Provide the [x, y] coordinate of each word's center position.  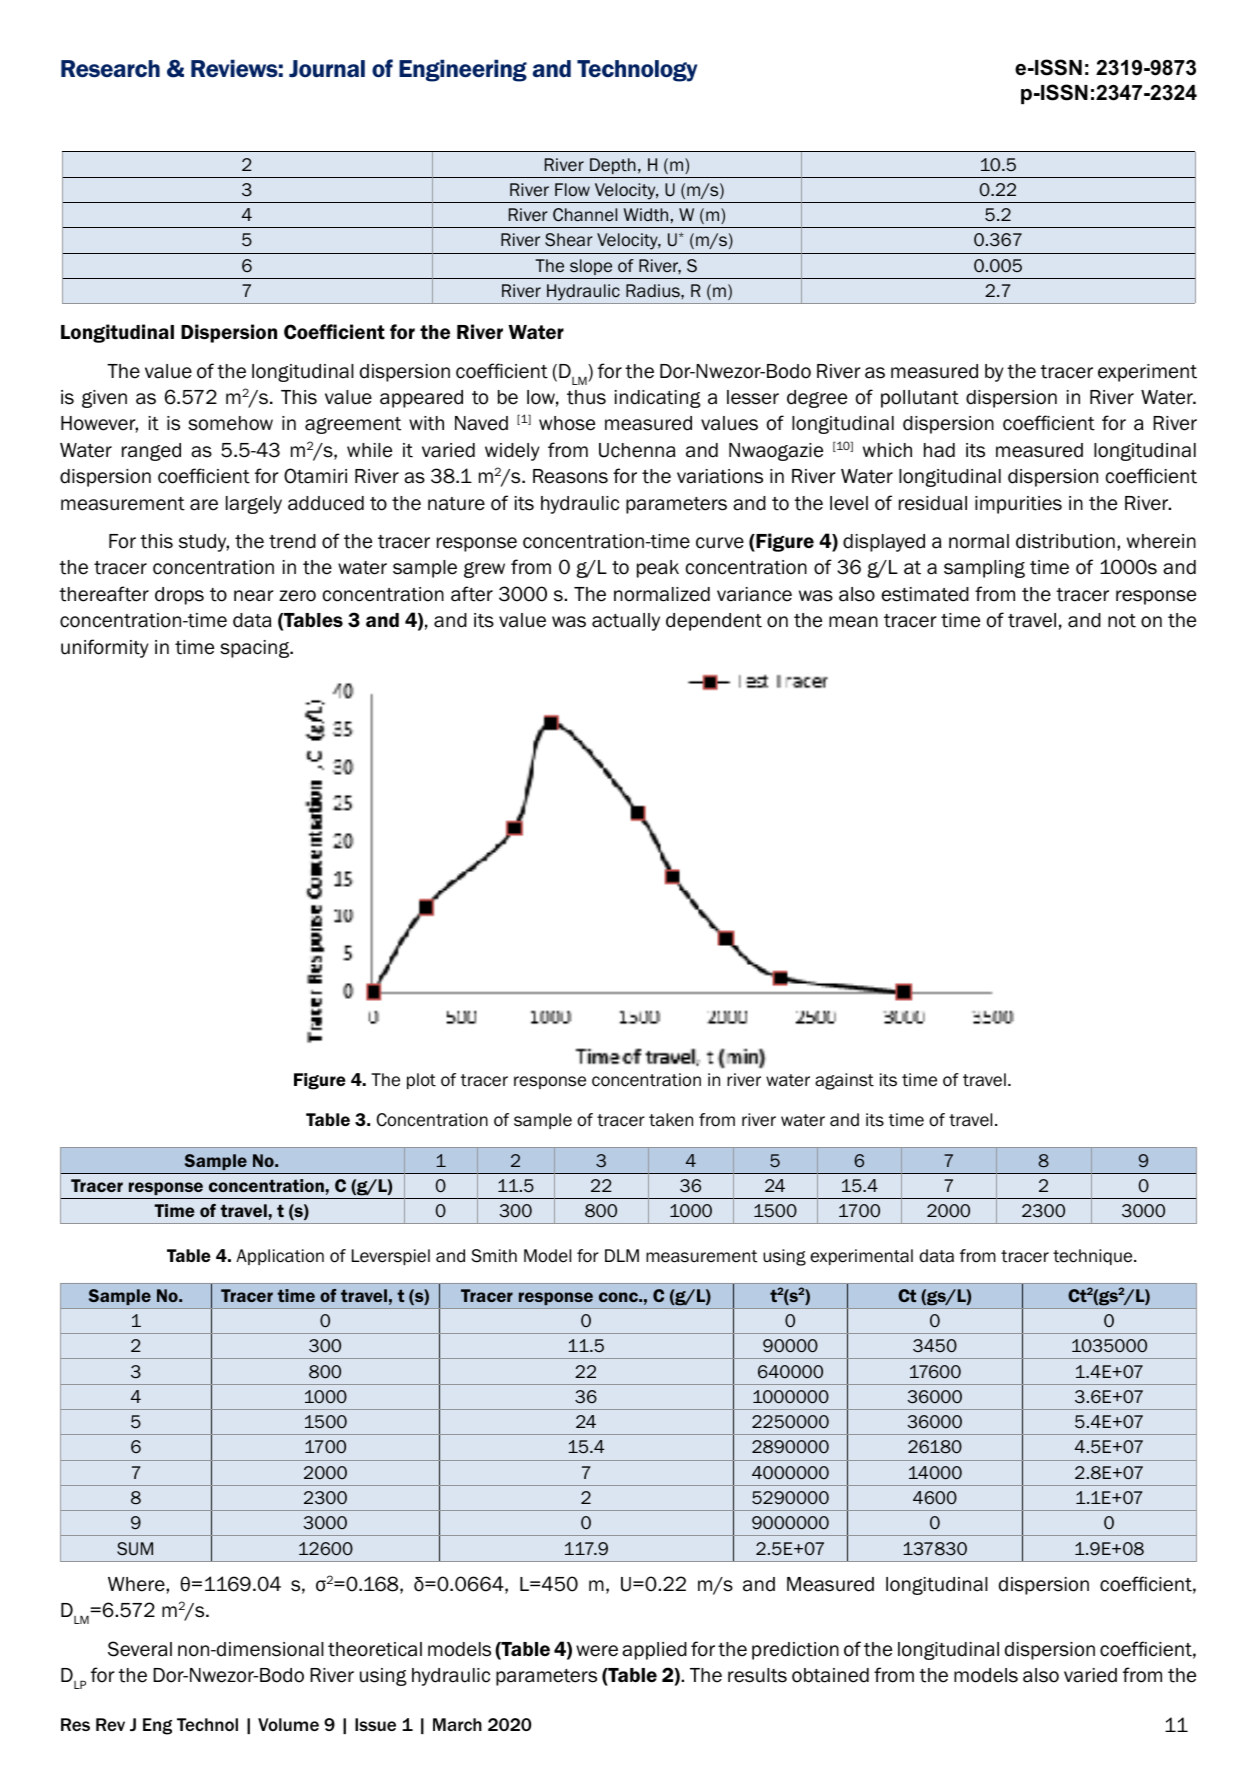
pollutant [920, 399]
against [844, 1081]
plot [421, 1081]
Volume [288, 1724]
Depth [613, 166]
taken [671, 1120]
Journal [327, 69]
